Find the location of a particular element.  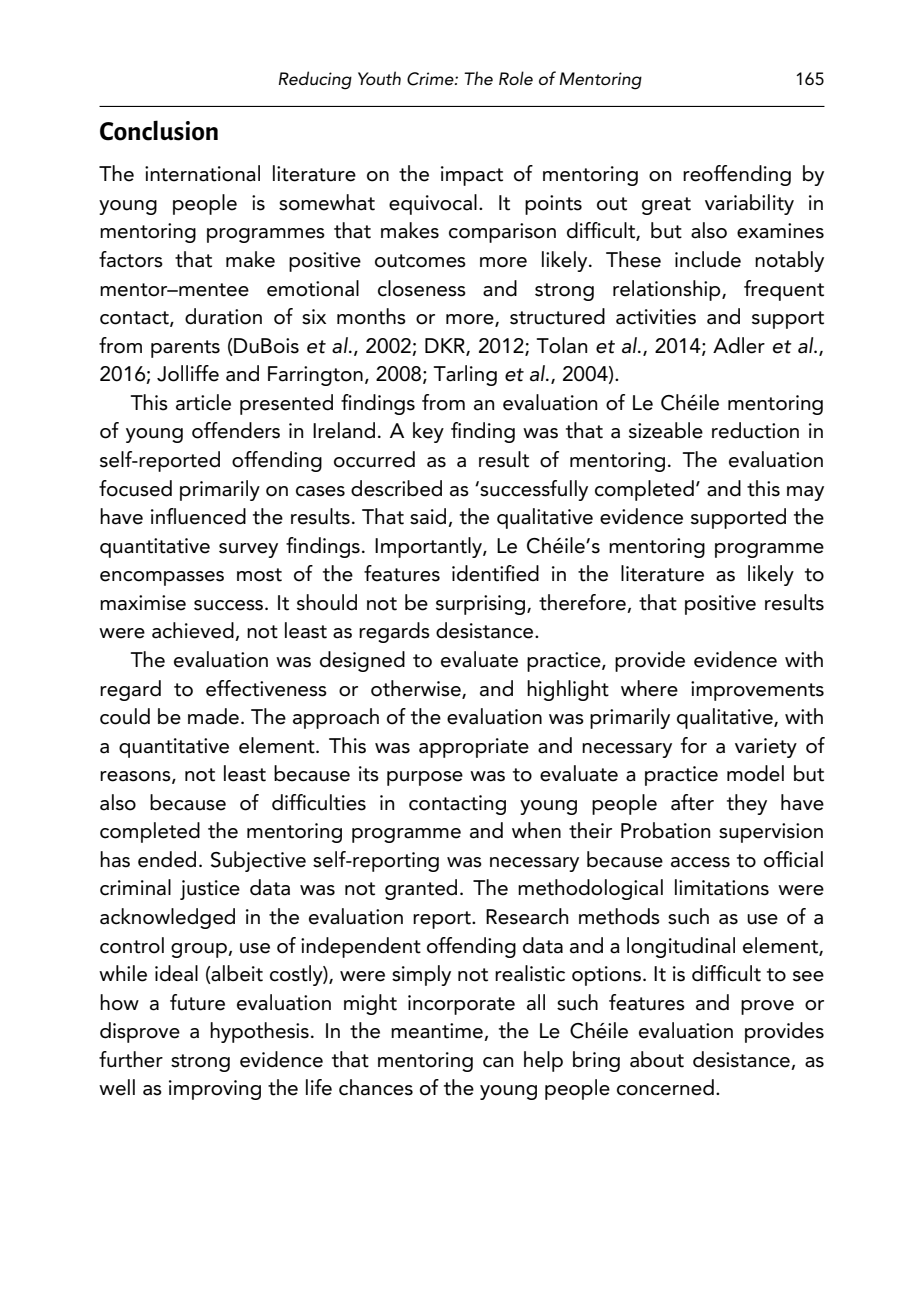

Conclusion is located at coordinates (159, 130).
